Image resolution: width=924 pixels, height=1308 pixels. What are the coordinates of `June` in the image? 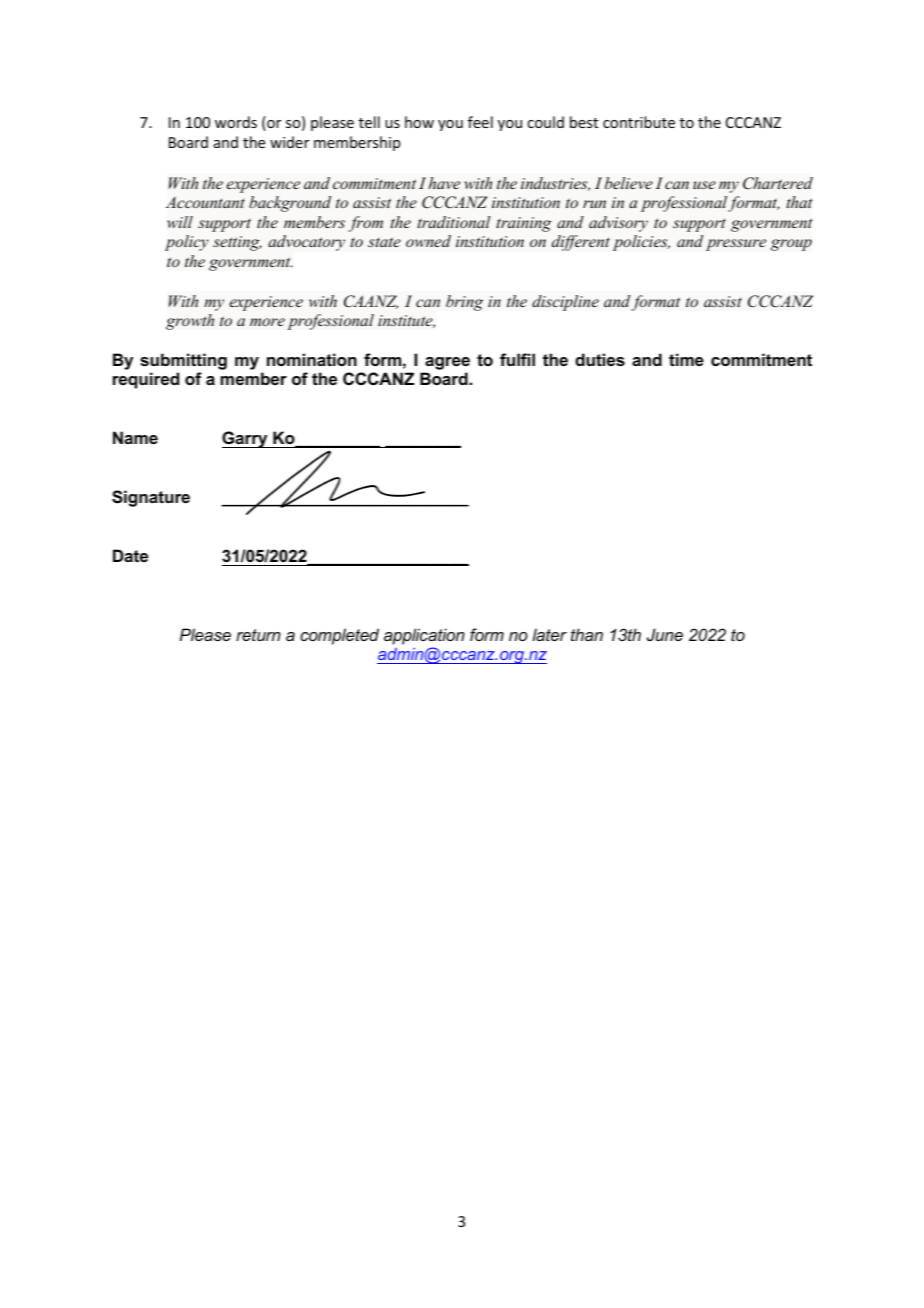 It's located at (665, 634).
